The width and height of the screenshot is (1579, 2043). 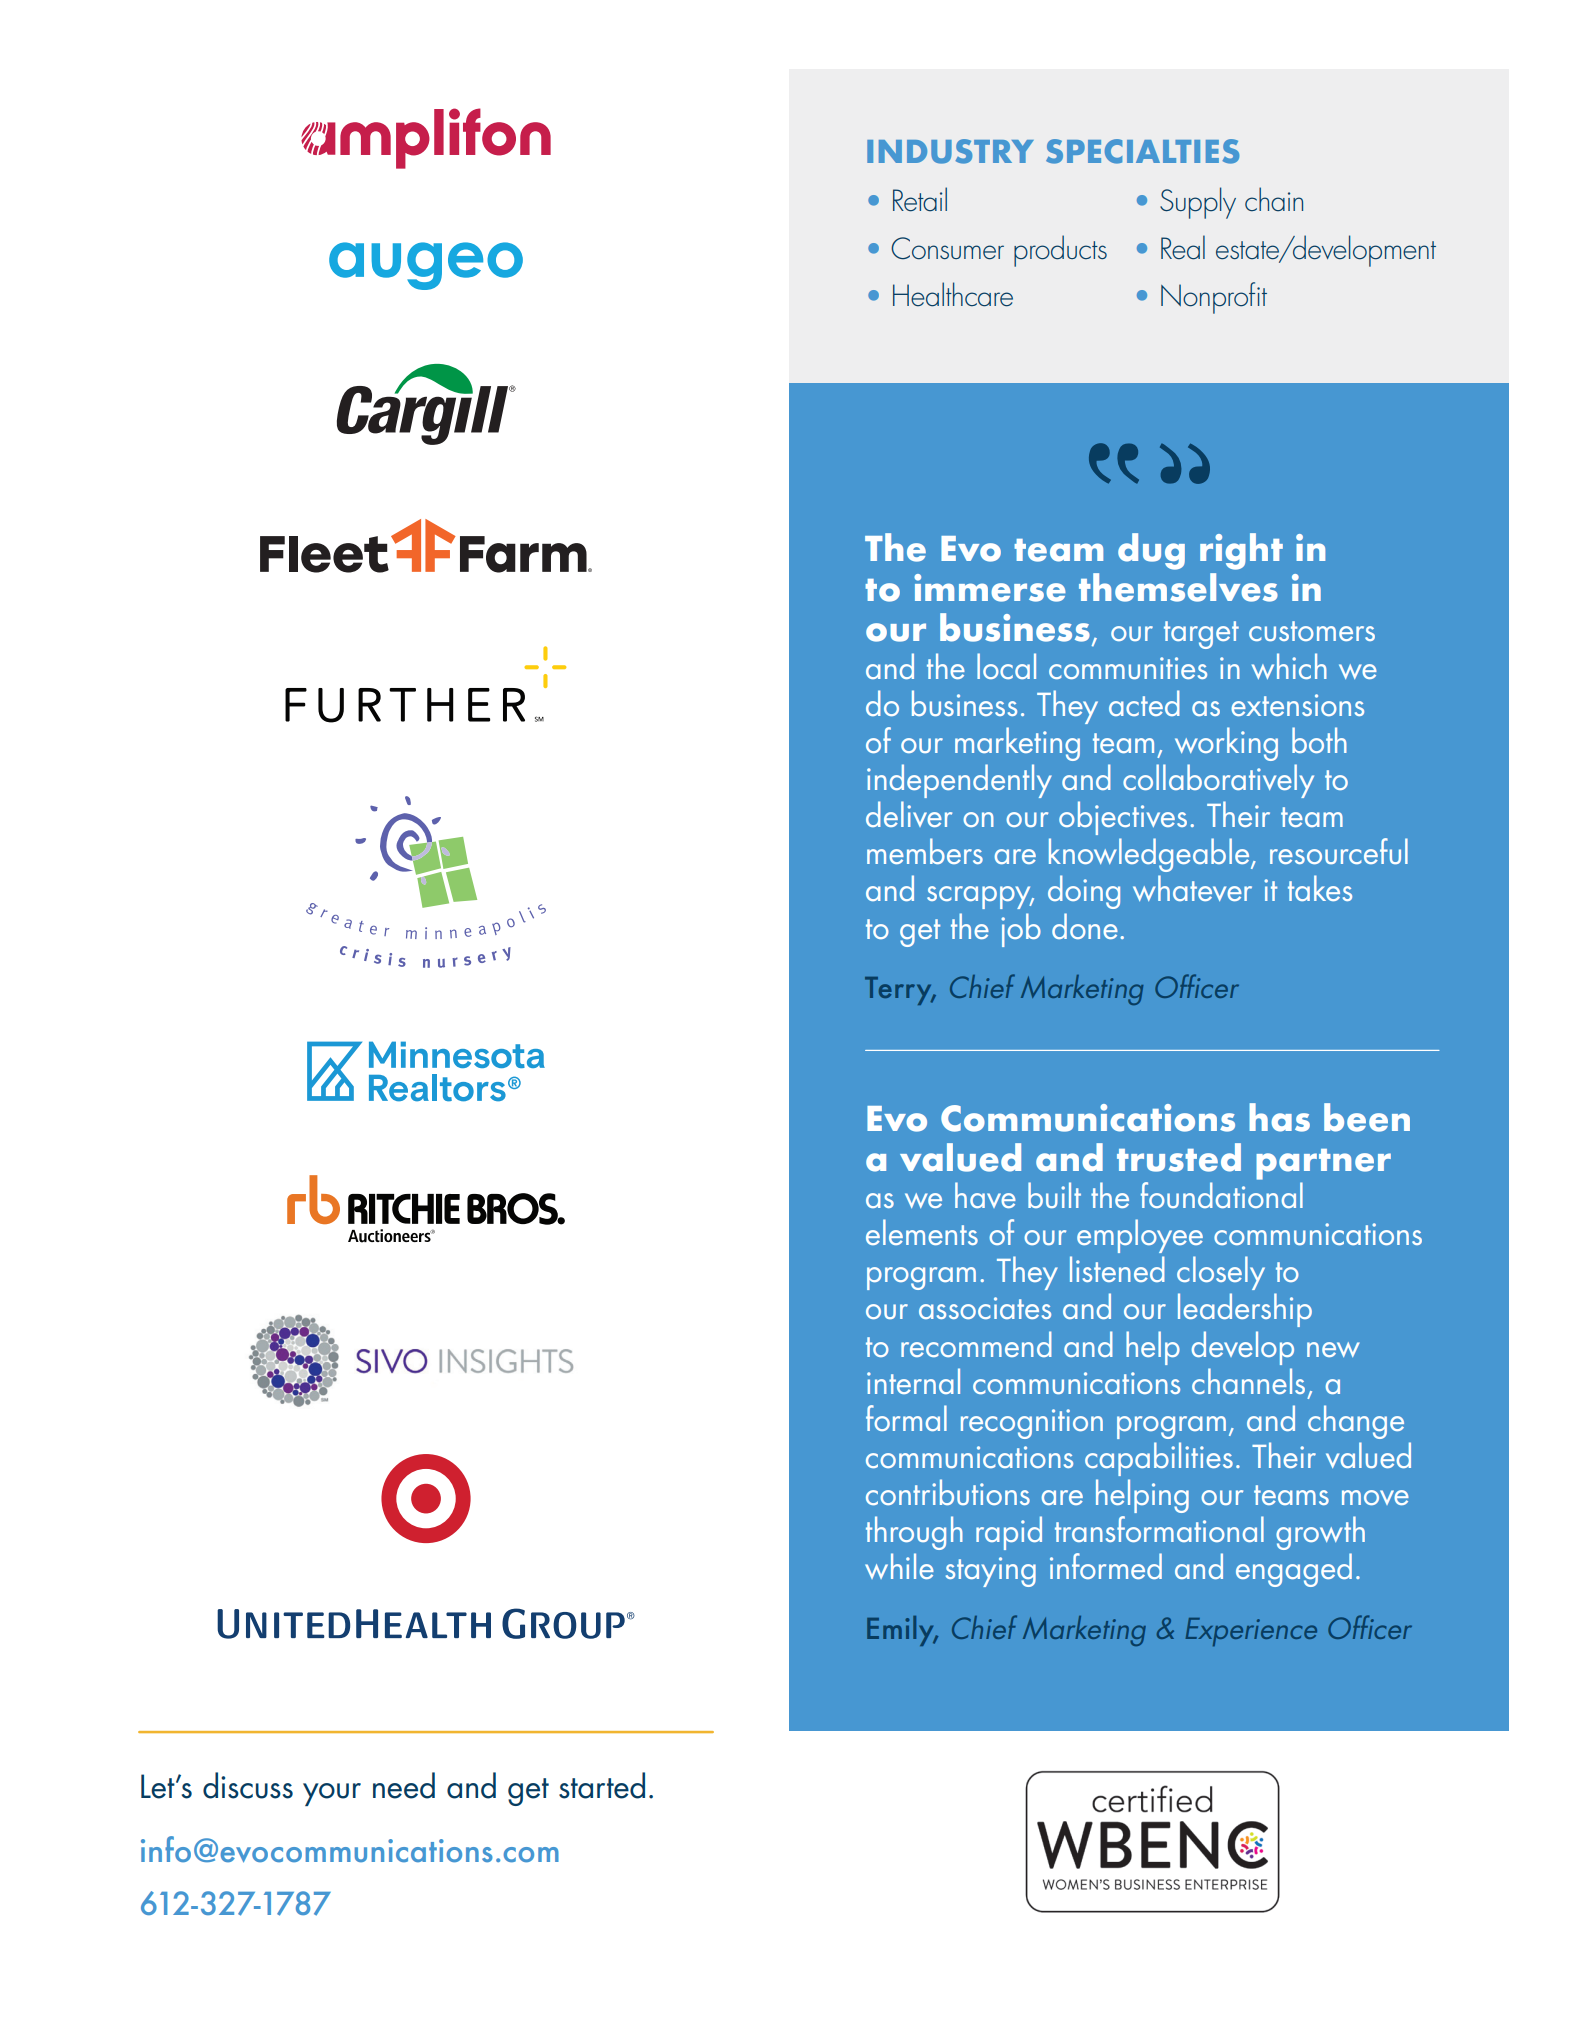 I want to click on Experience, so click(x=1251, y=1632).
